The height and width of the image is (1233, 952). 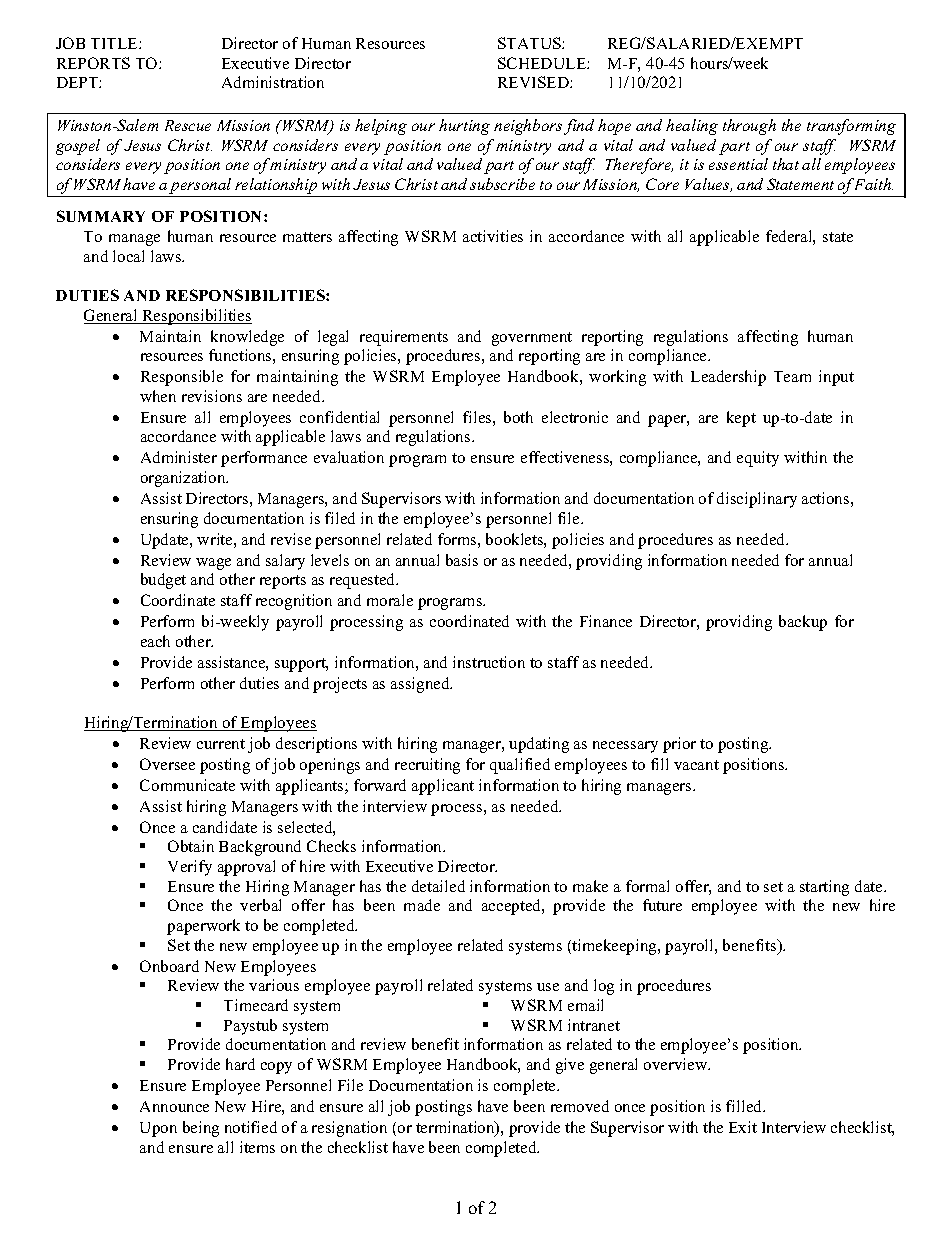 What do you see at coordinates (520, 766) in the image?
I see `qualified` at bounding box center [520, 766].
